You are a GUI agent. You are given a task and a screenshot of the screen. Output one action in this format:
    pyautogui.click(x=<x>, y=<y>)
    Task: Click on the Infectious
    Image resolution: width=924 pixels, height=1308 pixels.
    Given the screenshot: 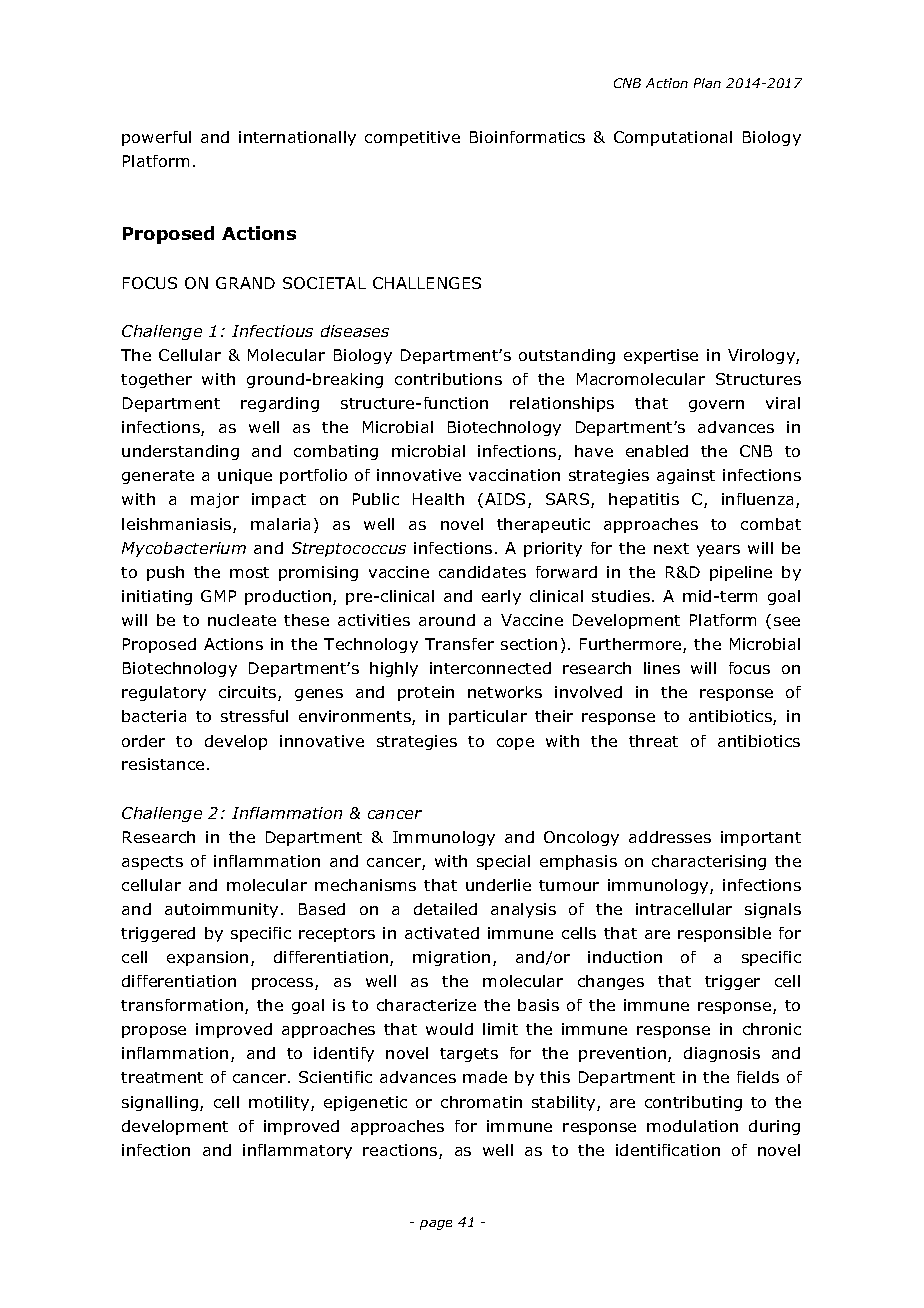 What is the action you would take?
    pyautogui.click(x=272, y=331)
